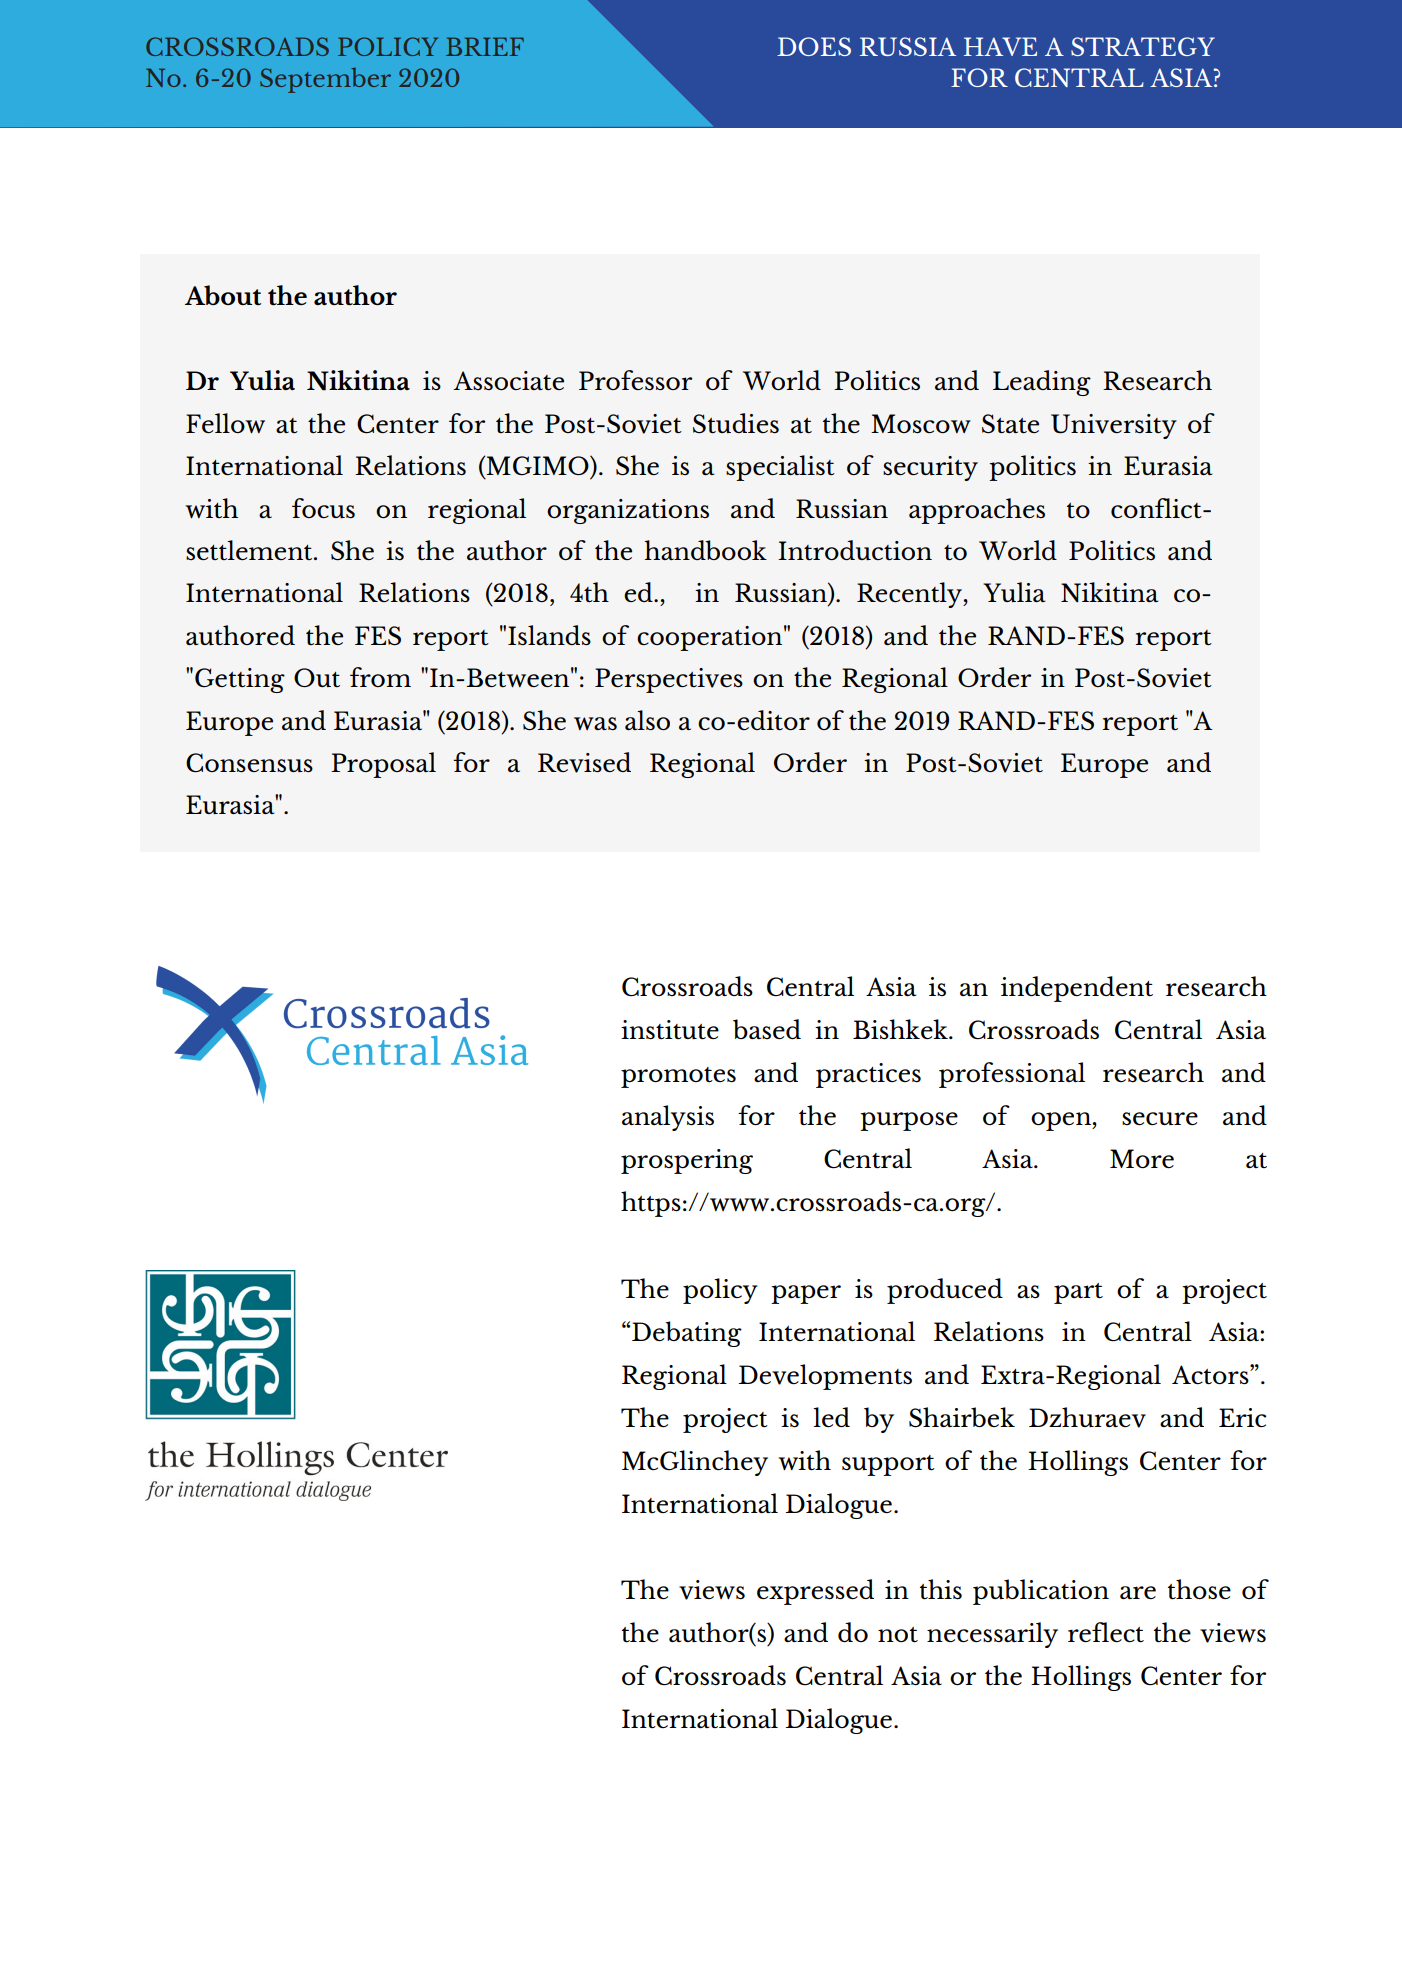  I want to click on STRATEGY, so click(1143, 46).
